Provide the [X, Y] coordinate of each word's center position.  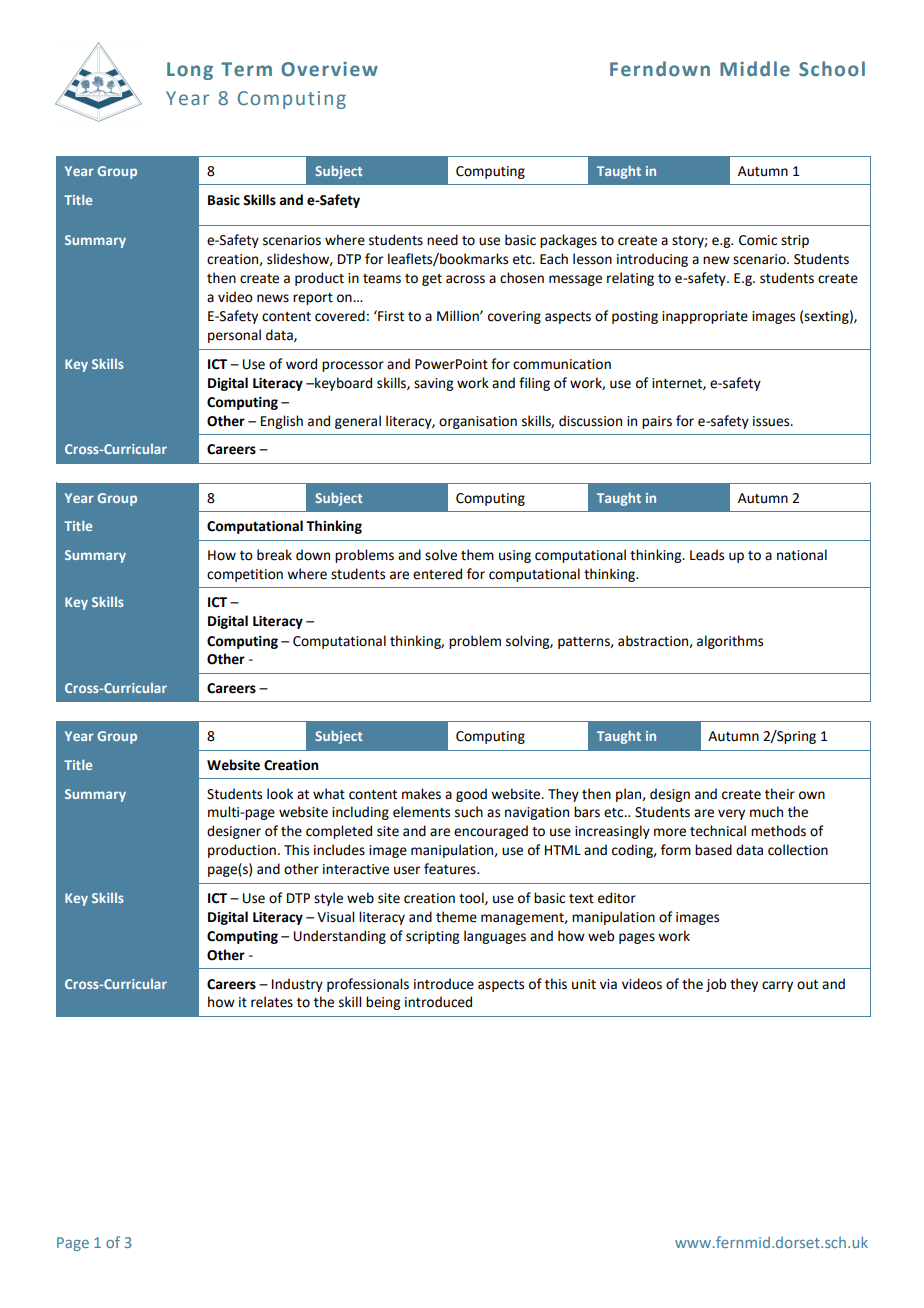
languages [495, 937]
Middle [755, 69]
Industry [297, 985]
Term [246, 69]
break [274, 555]
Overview [329, 69]
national [802, 555]
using [515, 556]
